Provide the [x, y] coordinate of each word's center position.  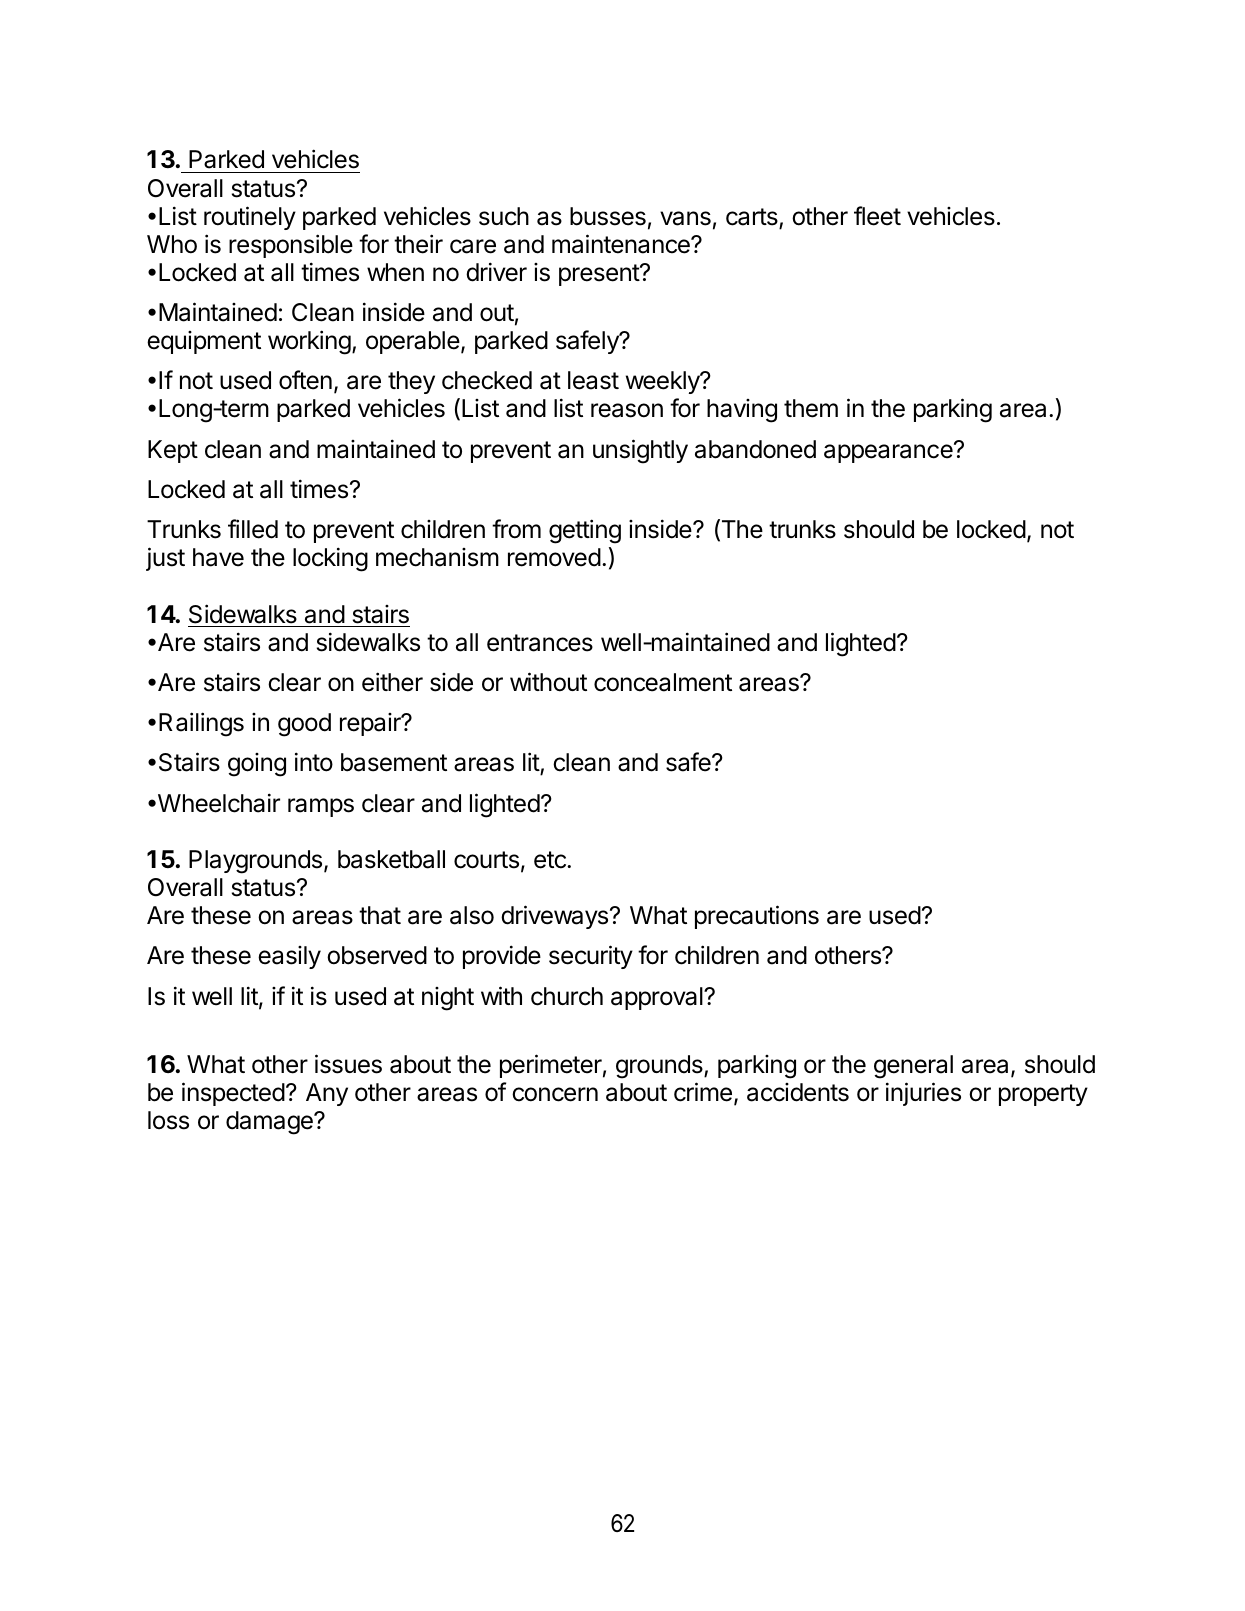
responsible [291, 246]
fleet [877, 216]
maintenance [622, 244]
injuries [923, 1094]
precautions [757, 917]
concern [555, 1094]
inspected [233, 1094]
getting [585, 531]
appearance [889, 453]
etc [551, 860]
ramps [321, 807]
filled [253, 529]
